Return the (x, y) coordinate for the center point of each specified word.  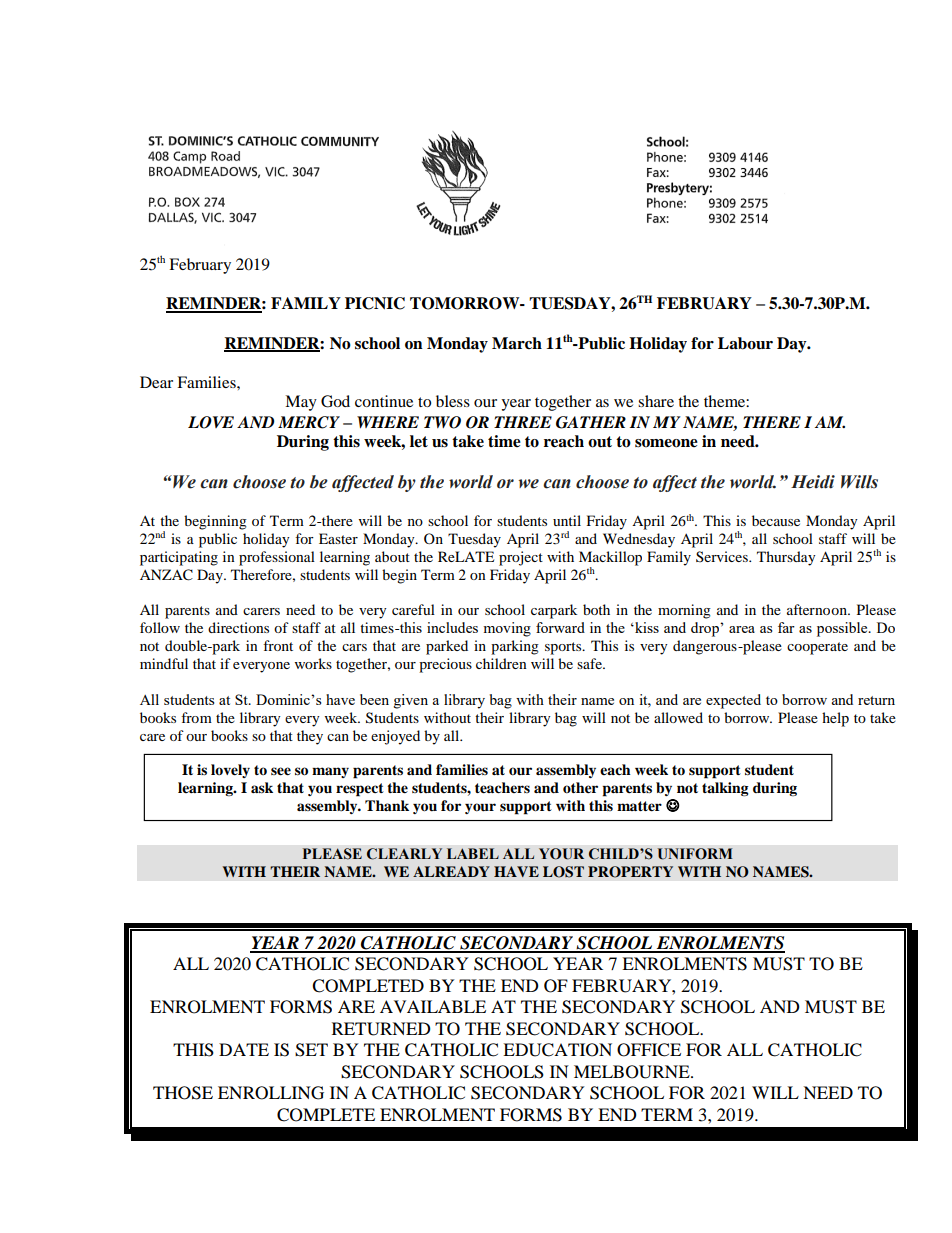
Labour (745, 343)
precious (445, 665)
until (567, 520)
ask (262, 787)
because (776, 520)
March (517, 343)
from (196, 717)
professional (277, 558)
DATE (244, 1049)
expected (733, 701)
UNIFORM (695, 854)
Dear (156, 382)
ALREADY (451, 871)
